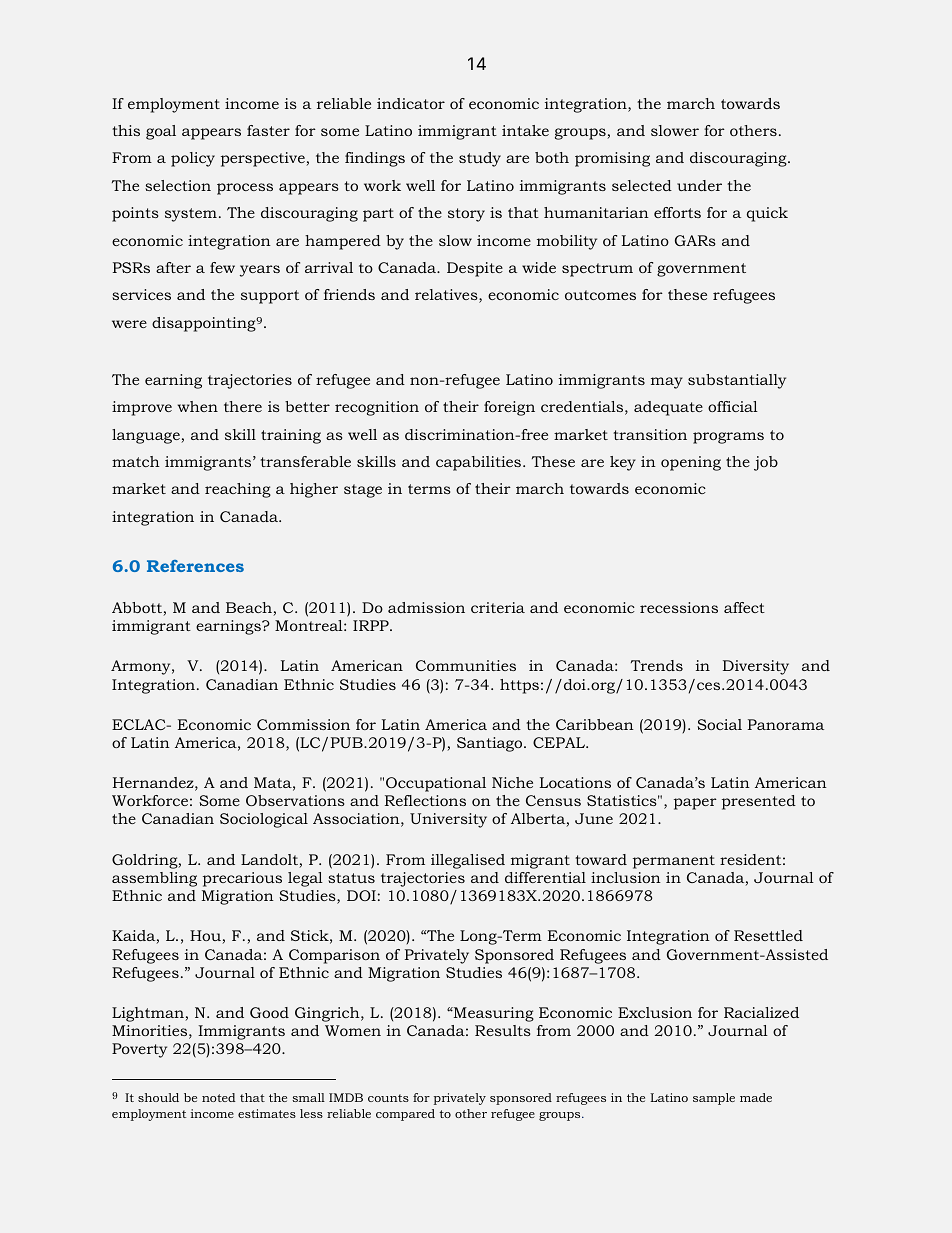  What do you see at coordinates (737, 381) in the document?
I see `substantially` at bounding box center [737, 381].
